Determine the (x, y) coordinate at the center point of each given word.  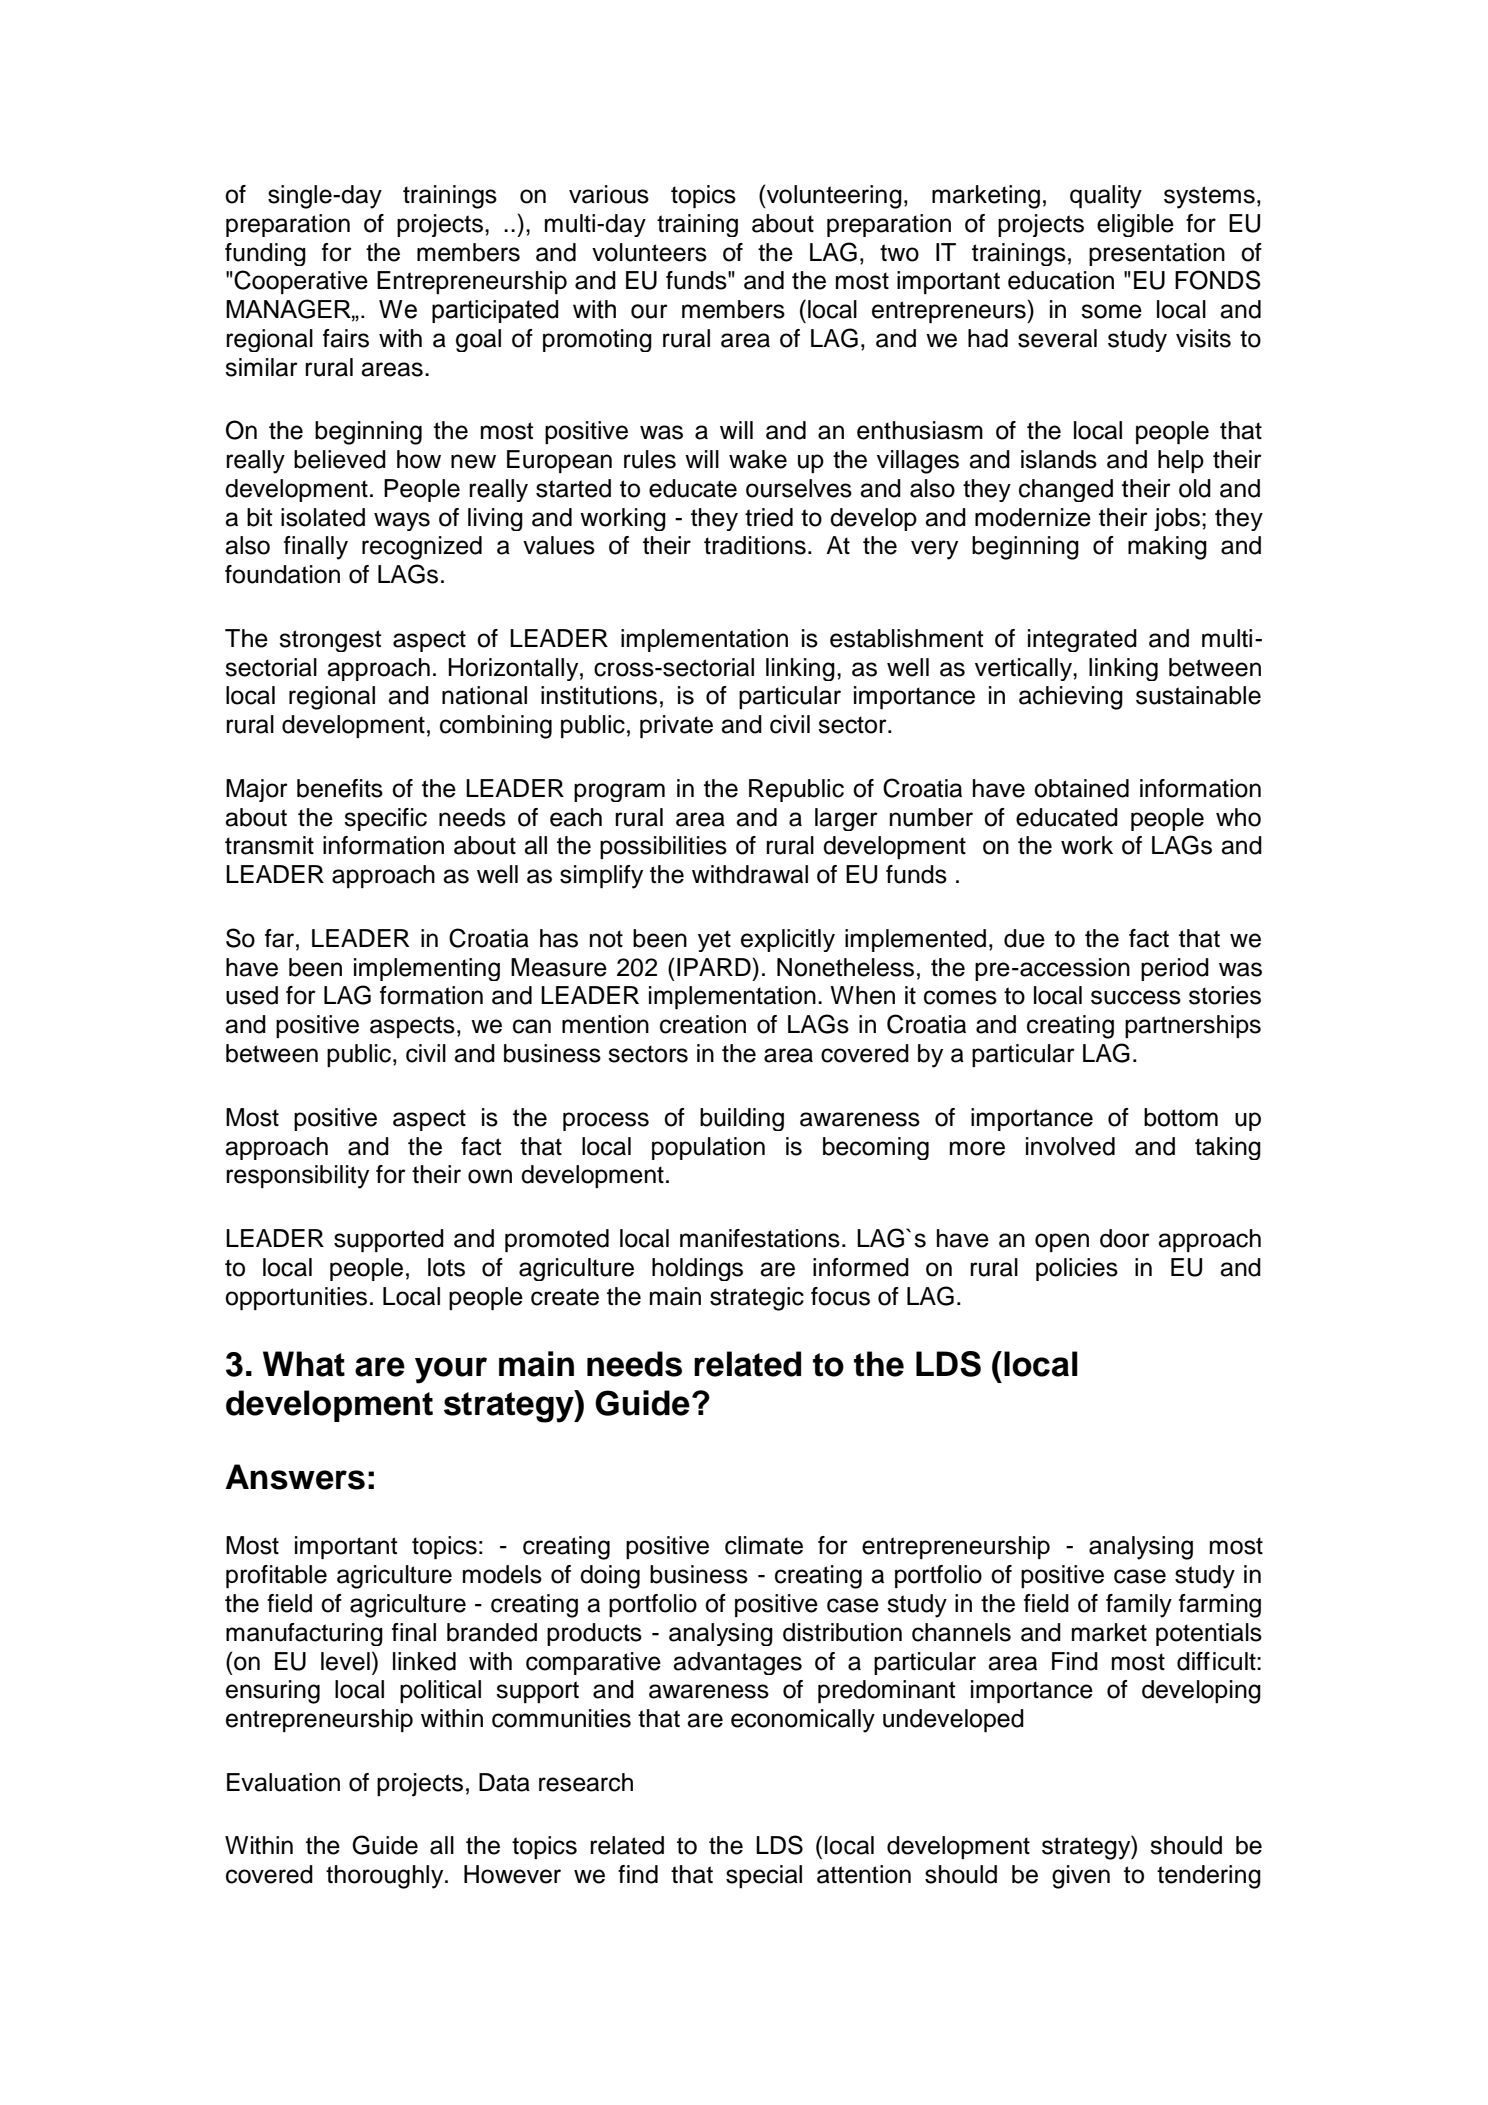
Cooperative (300, 282)
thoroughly (386, 1877)
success (1136, 997)
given (1081, 1877)
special (764, 1876)
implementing (427, 969)
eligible (1135, 225)
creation (703, 1024)
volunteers (649, 252)
